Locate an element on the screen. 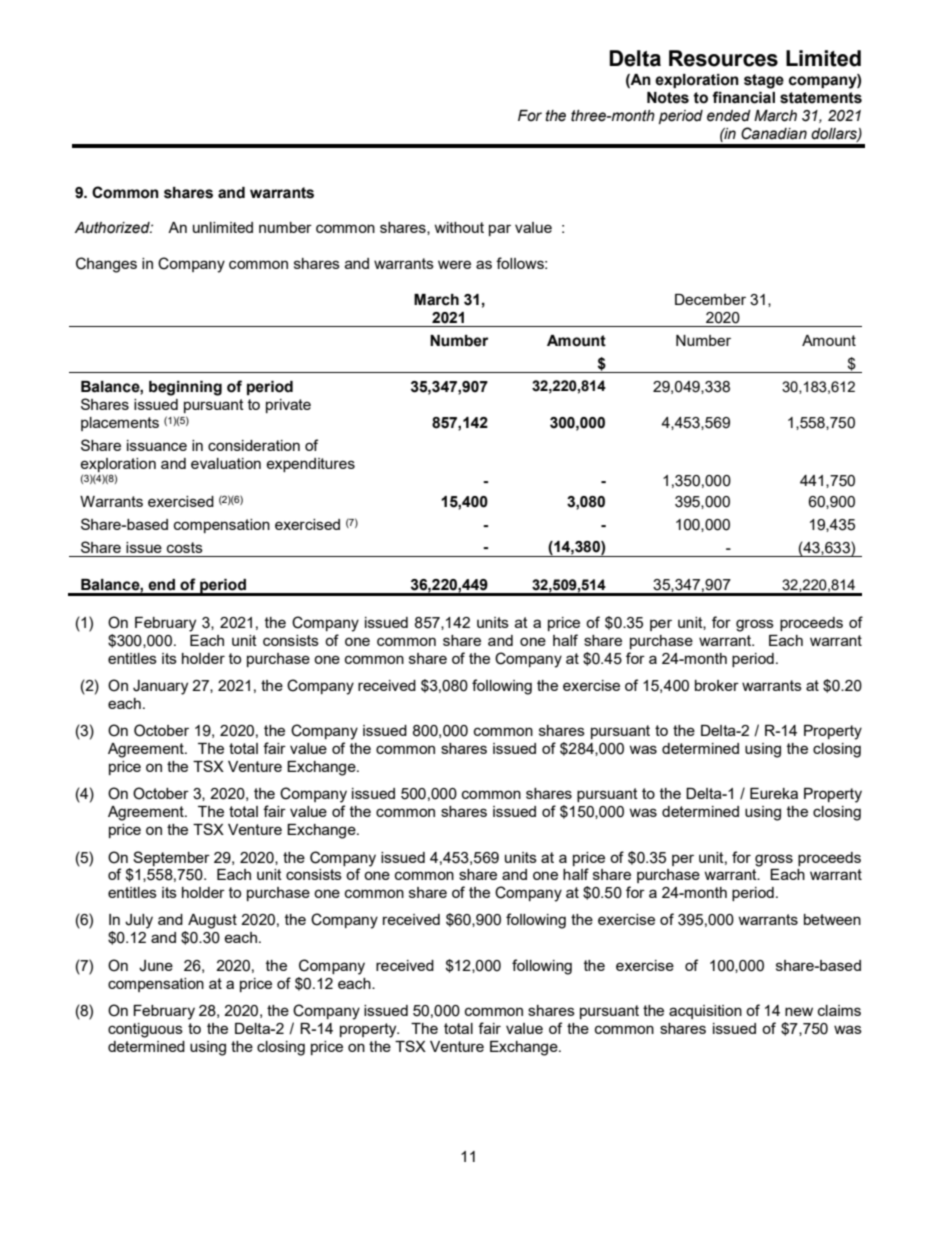 The image size is (952, 1233). between is located at coordinates (832, 919).
